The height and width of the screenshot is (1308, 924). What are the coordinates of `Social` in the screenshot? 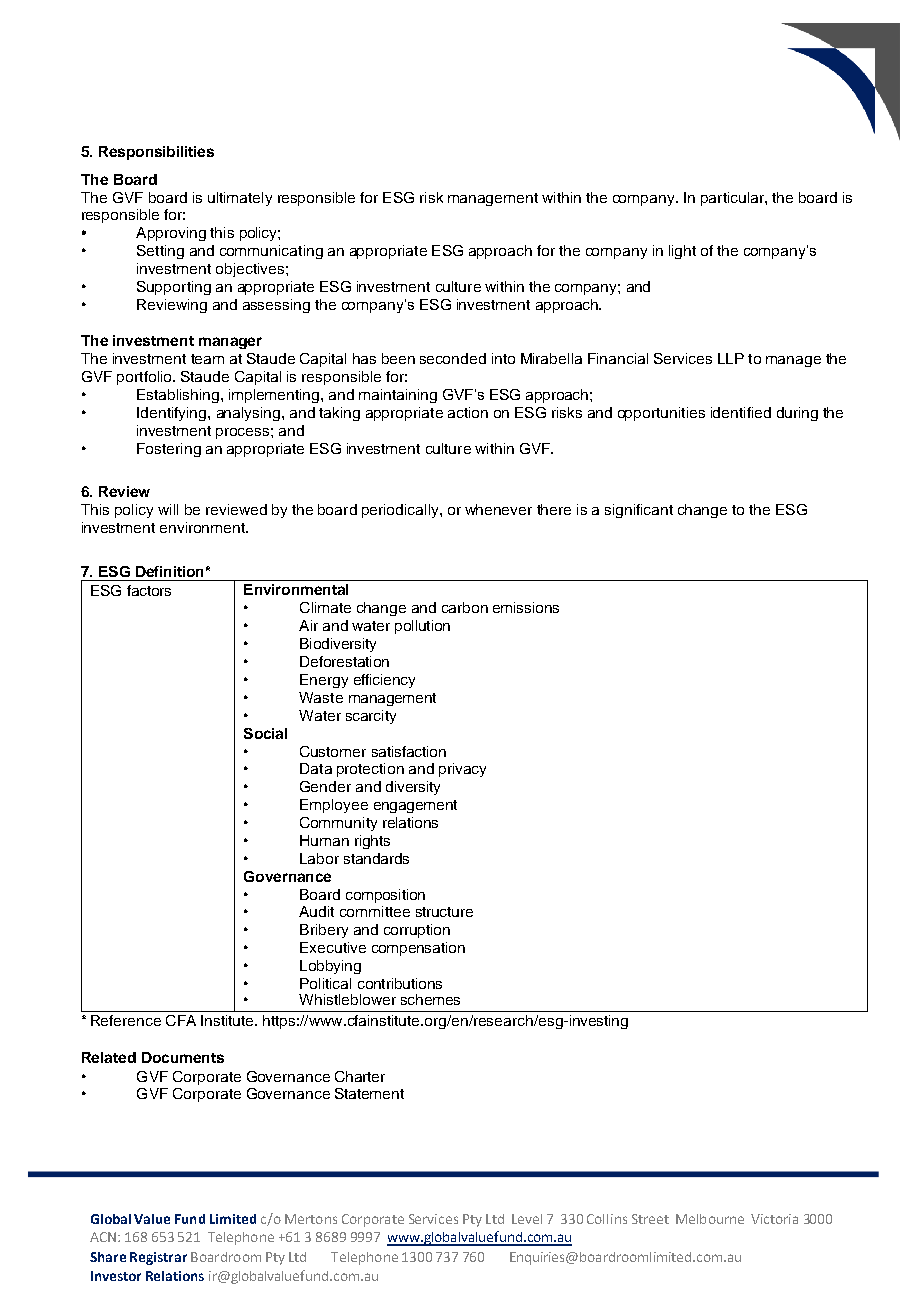 It's located at (265, 733).
